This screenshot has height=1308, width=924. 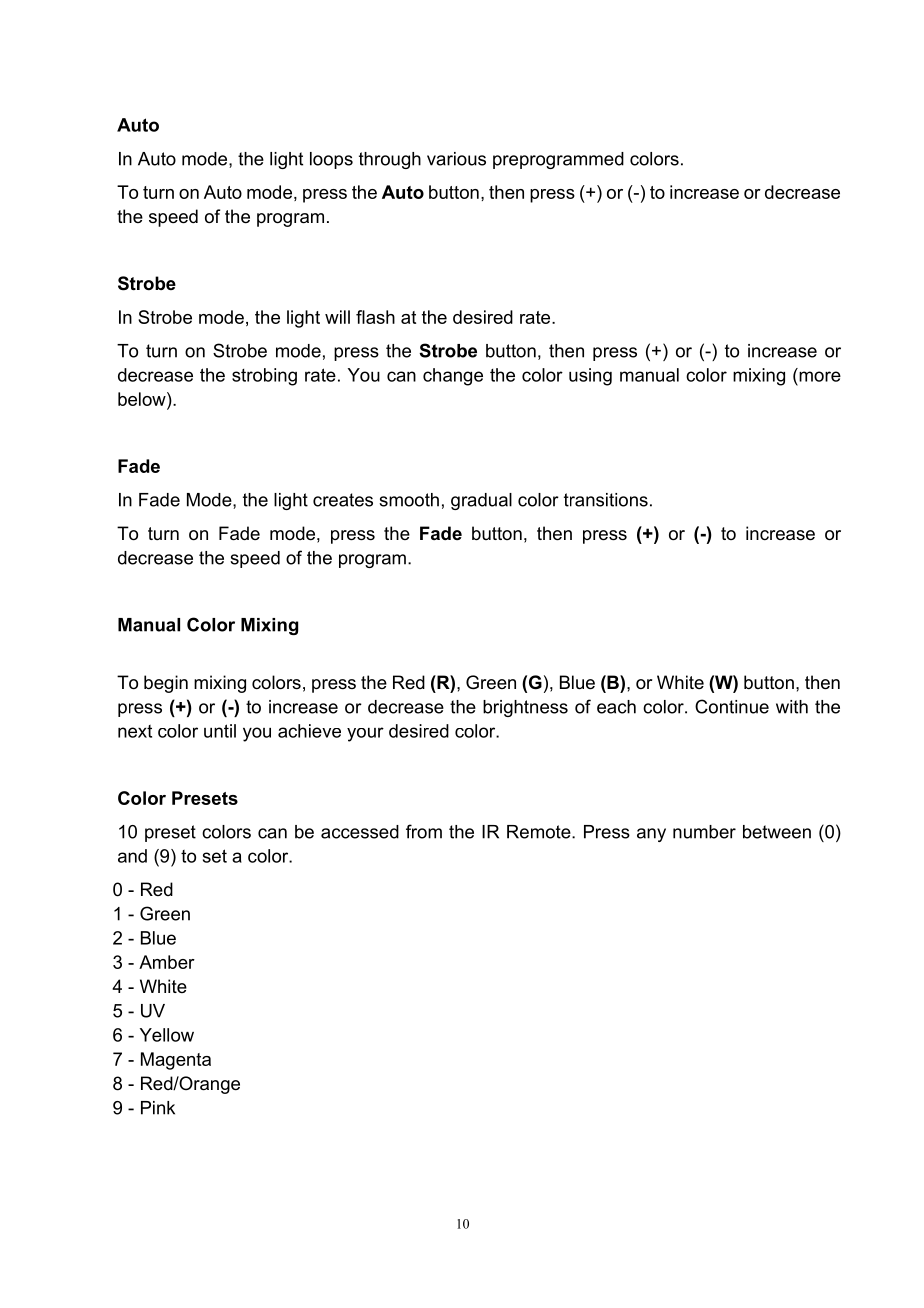 What do you see at coordinates (820, 376) in the screenshot?
I see `more` at bounding box center [820, 376].
